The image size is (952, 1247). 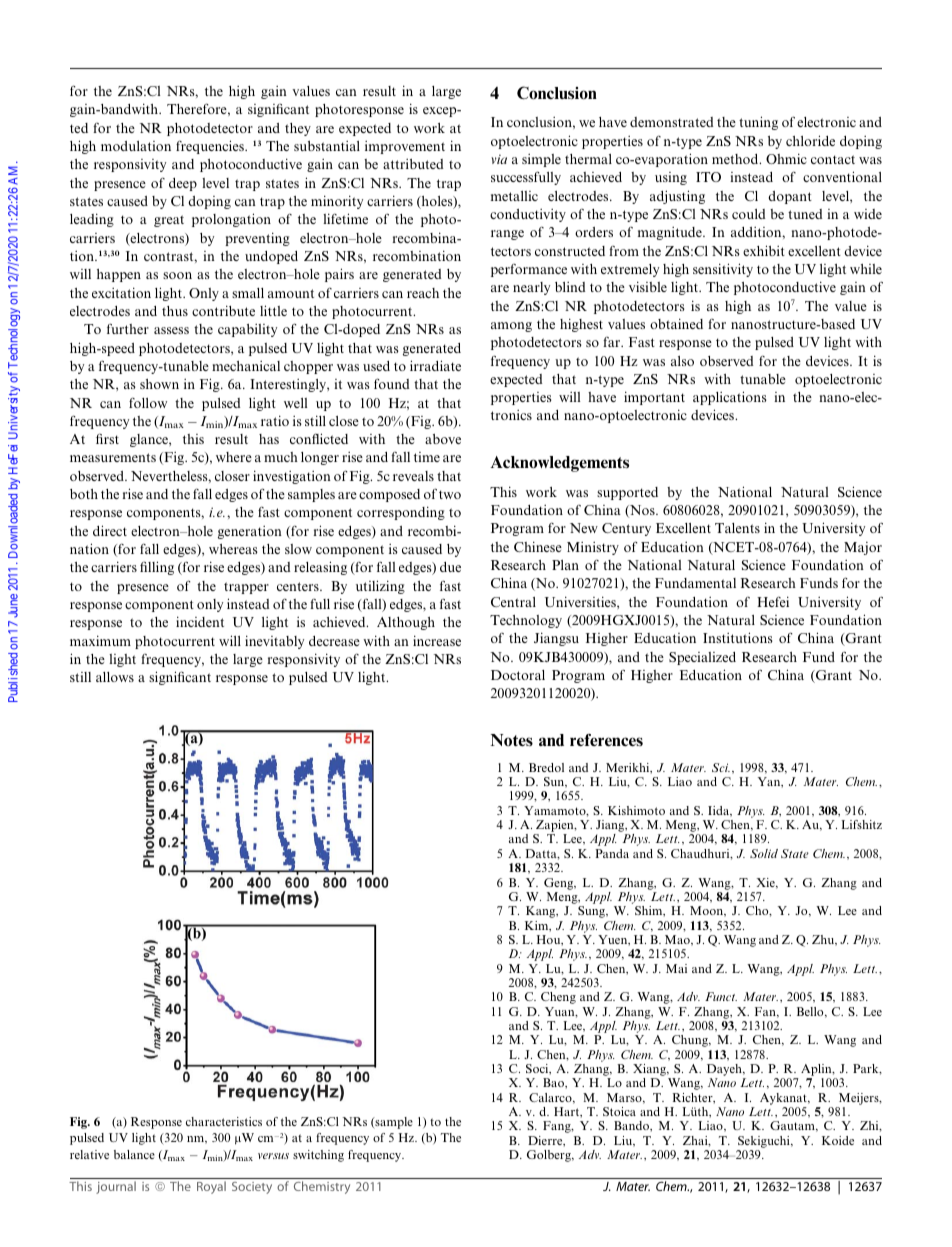 I want to click on switching, so click(x=318, y=1156).
